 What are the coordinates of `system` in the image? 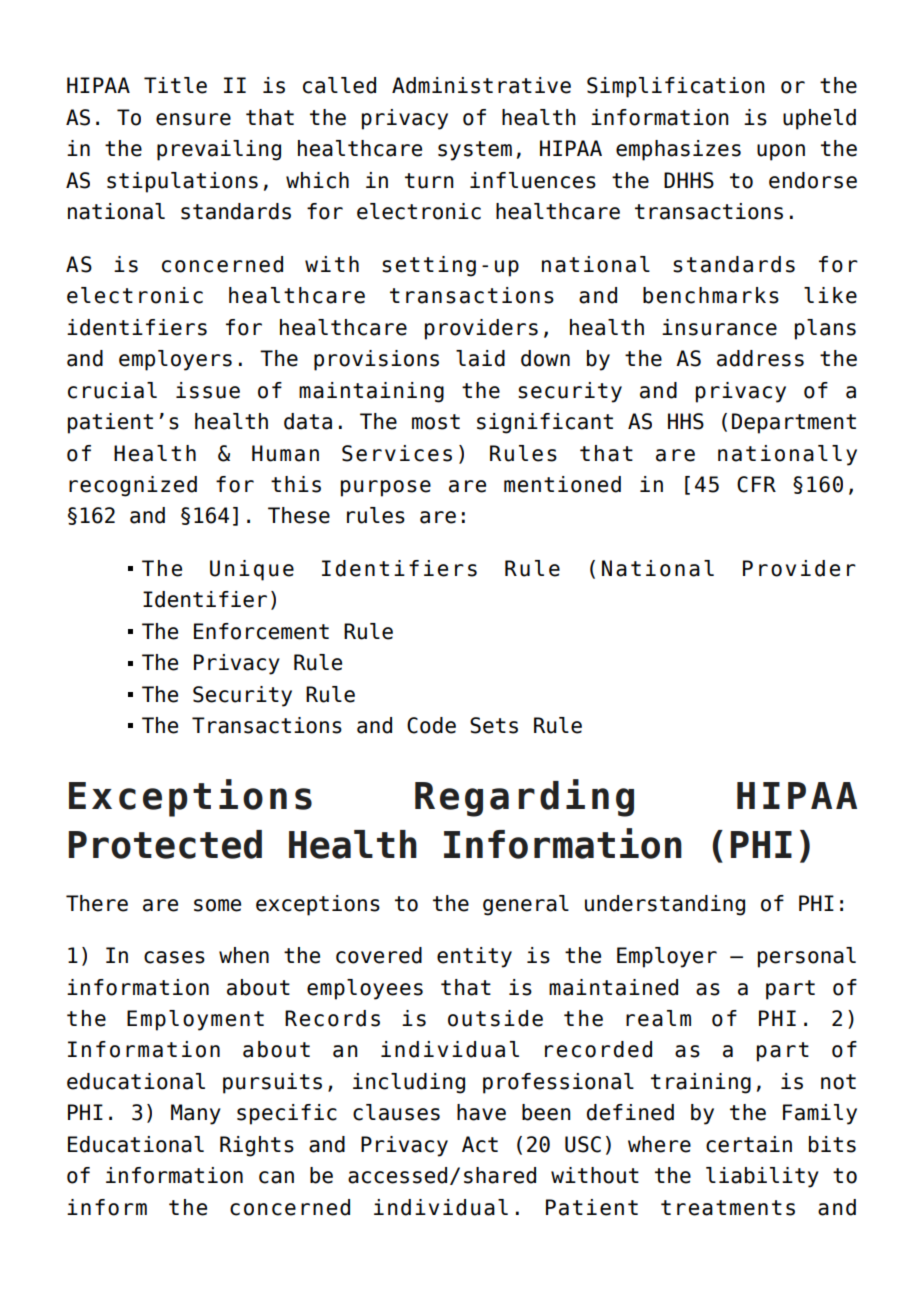 It's located at (475, 151).
